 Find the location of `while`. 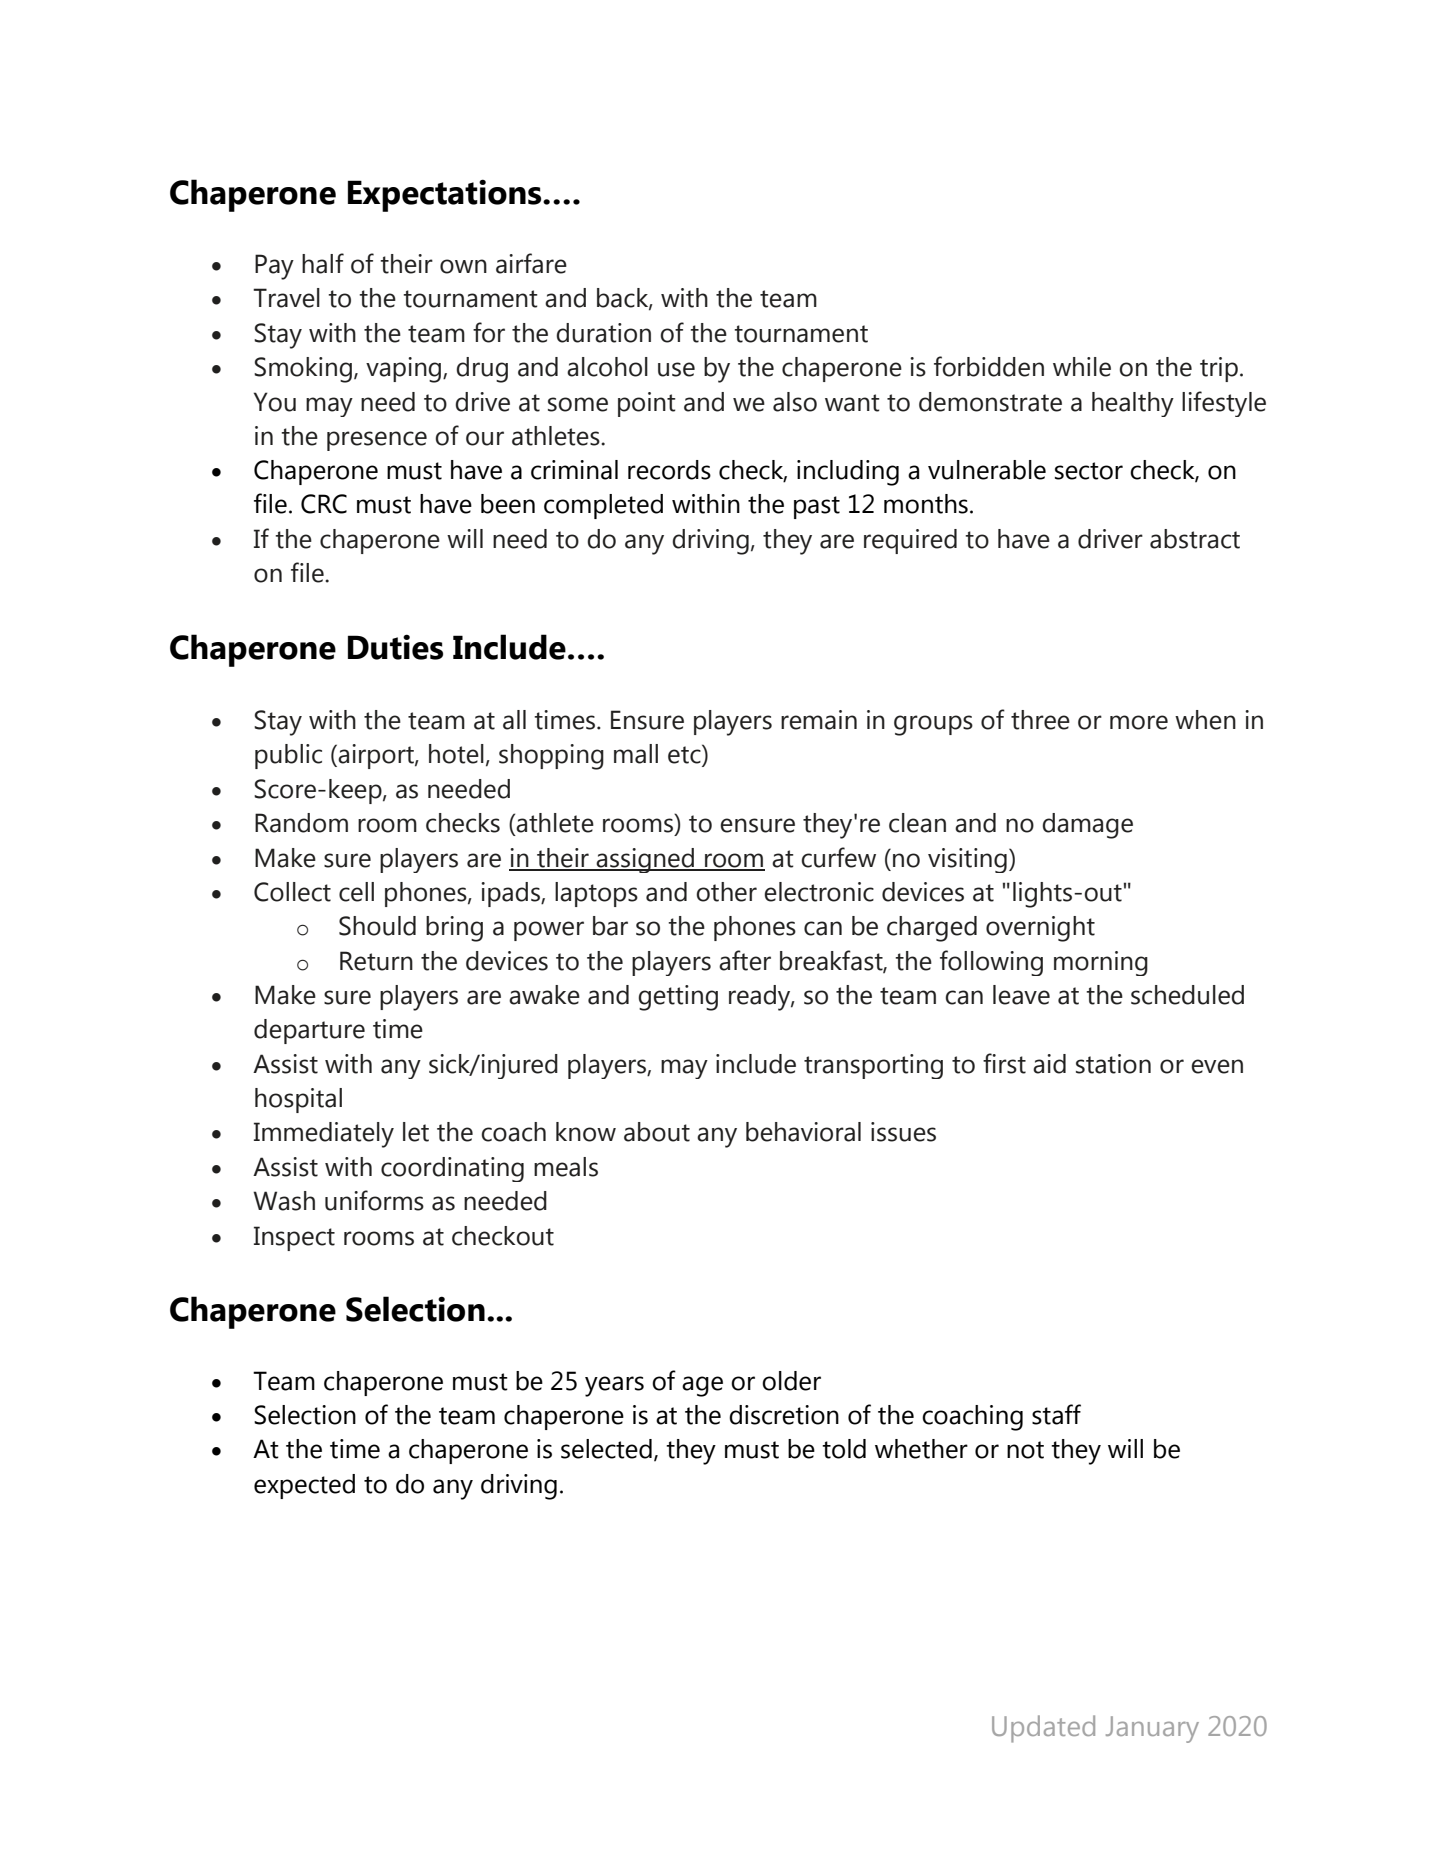

while is located at coordinates (1082, 367).
